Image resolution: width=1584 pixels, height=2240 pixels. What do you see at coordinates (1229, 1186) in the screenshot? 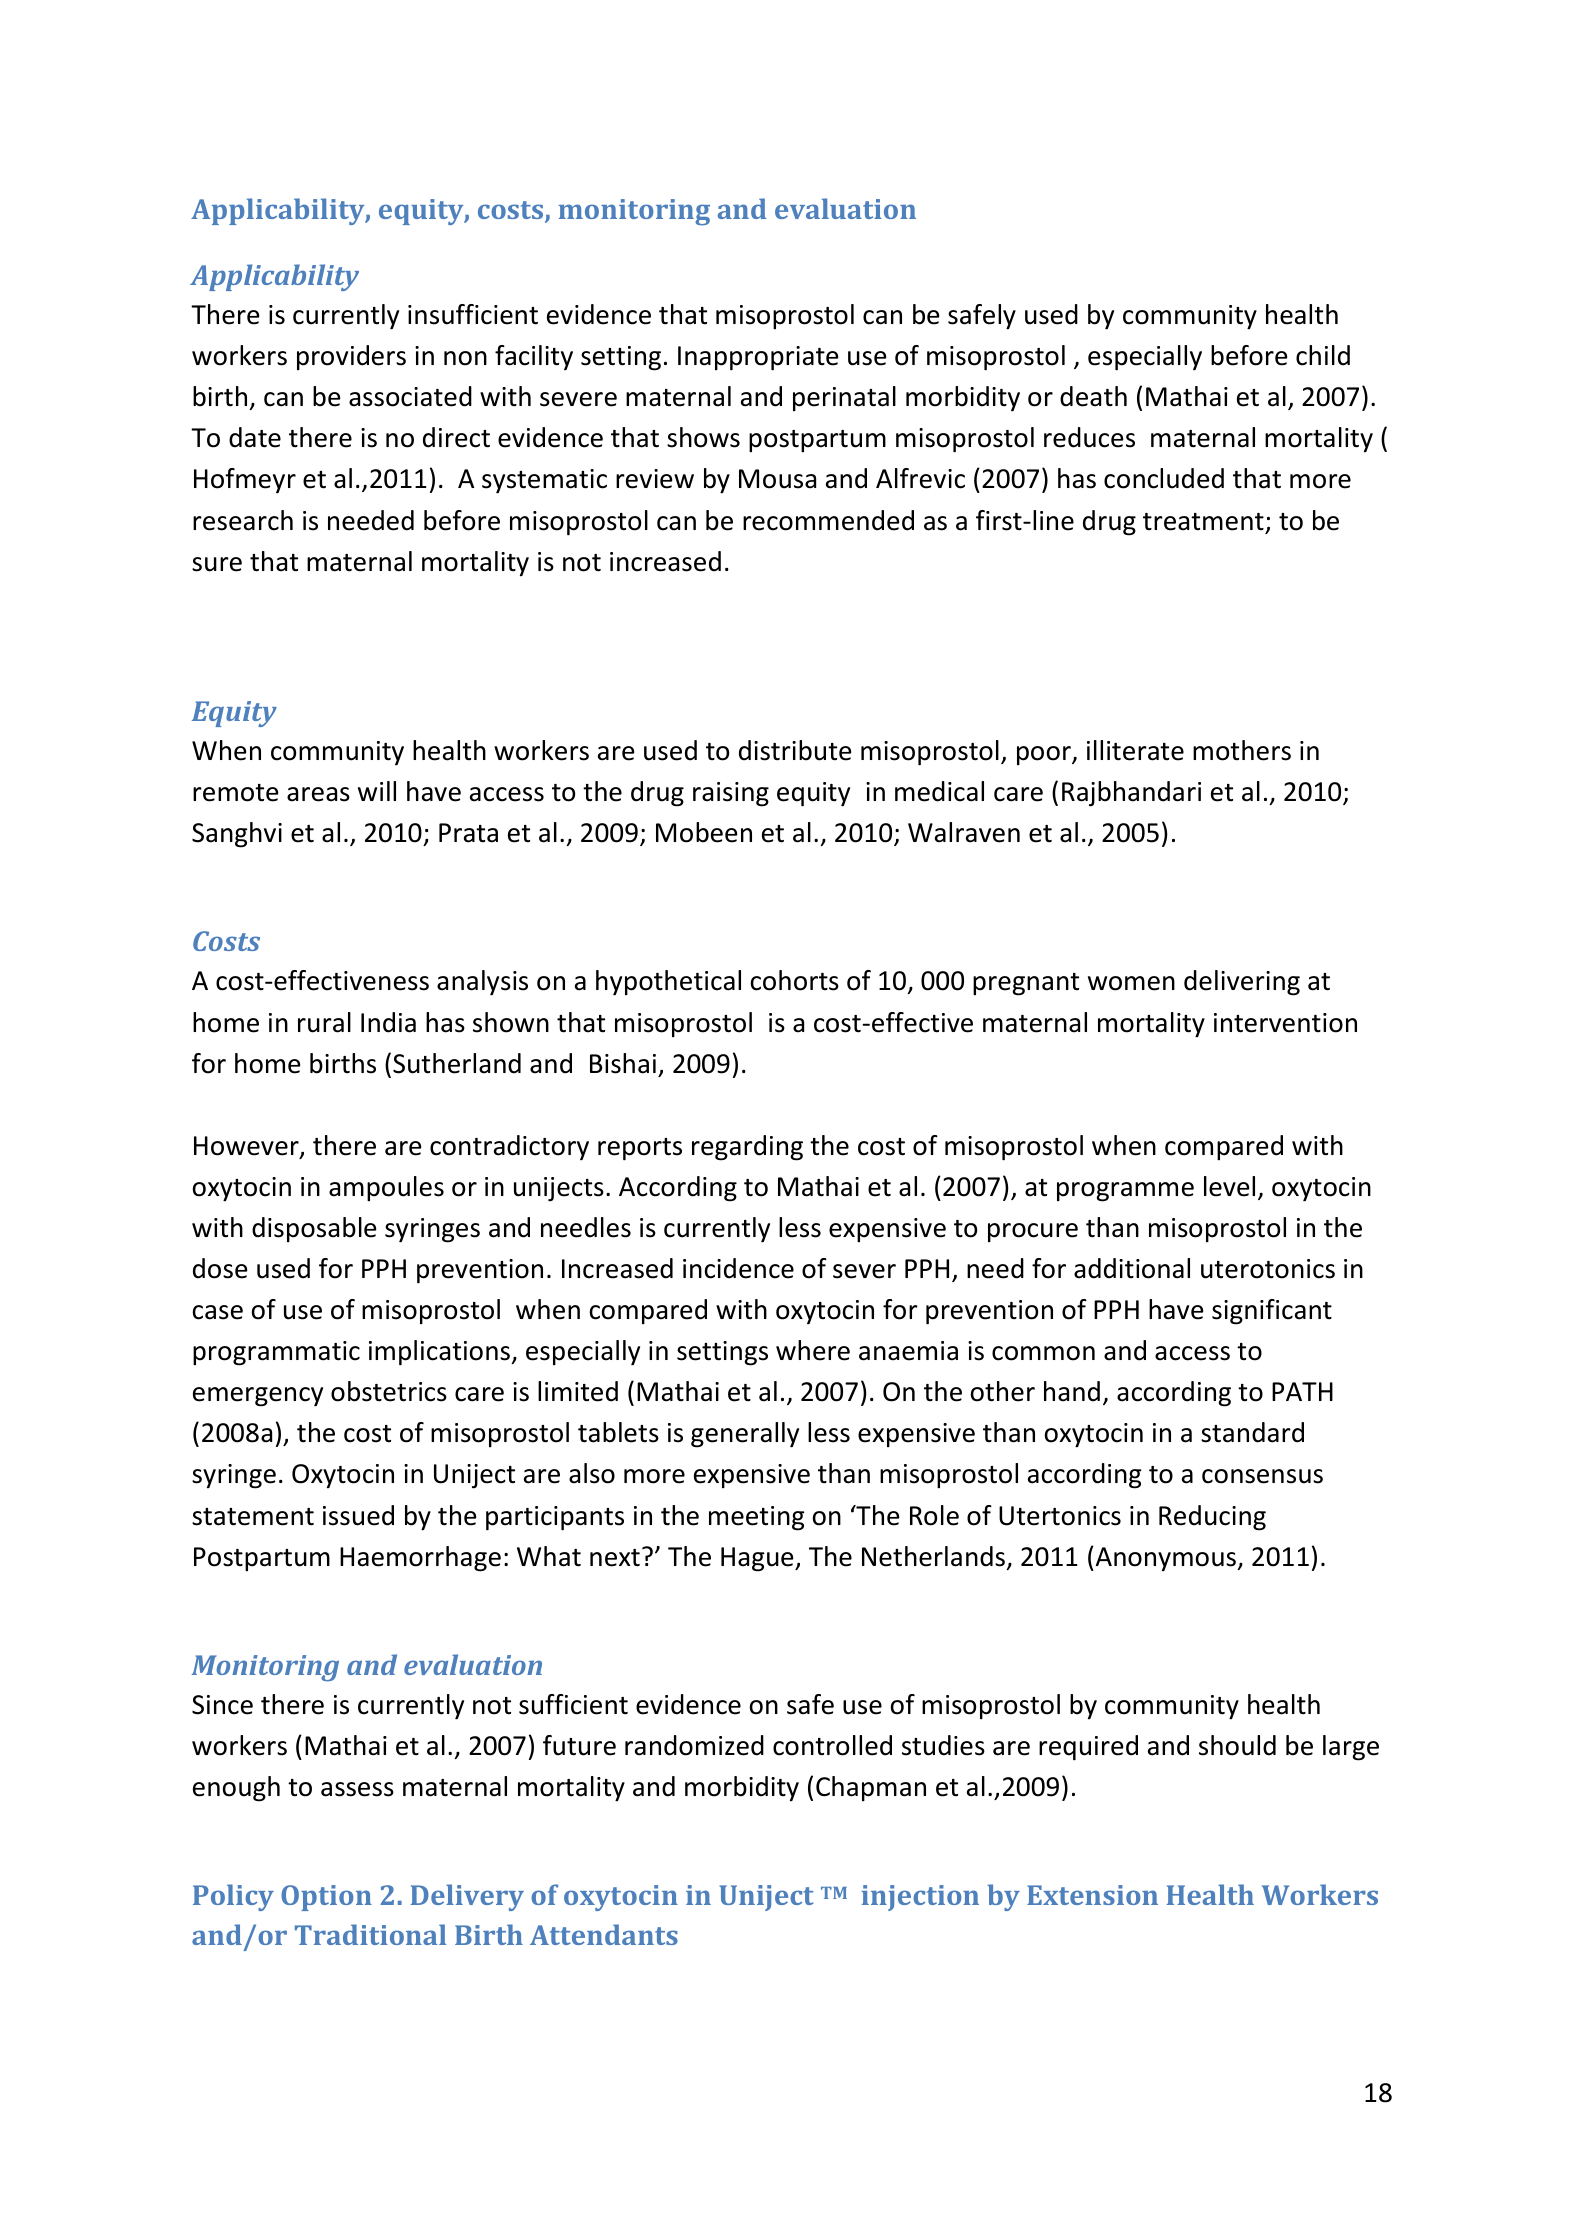
I see `level` at bounding box center [1229, 1186].
